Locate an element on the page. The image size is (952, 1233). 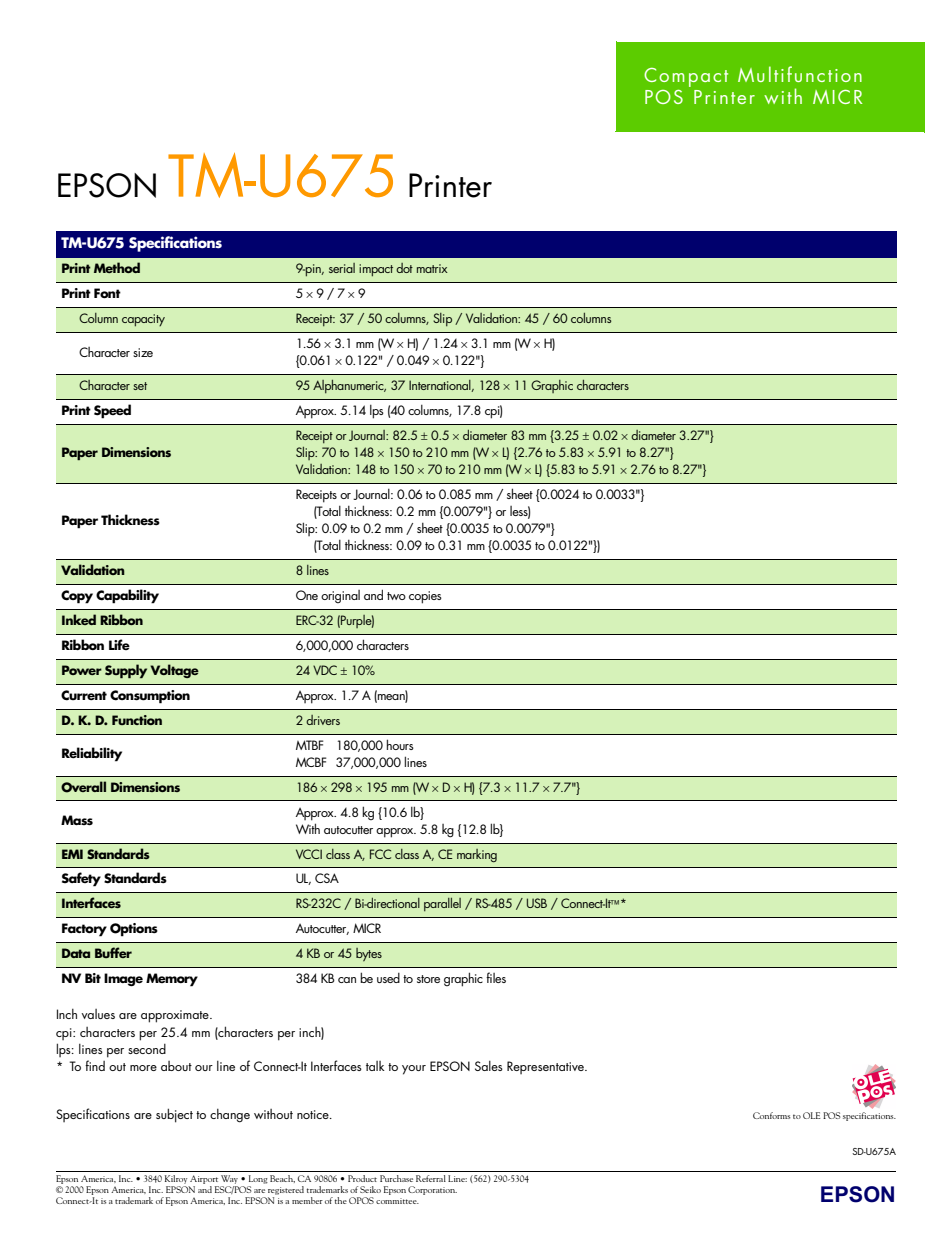
copies is located at coordinates (425, 597).
